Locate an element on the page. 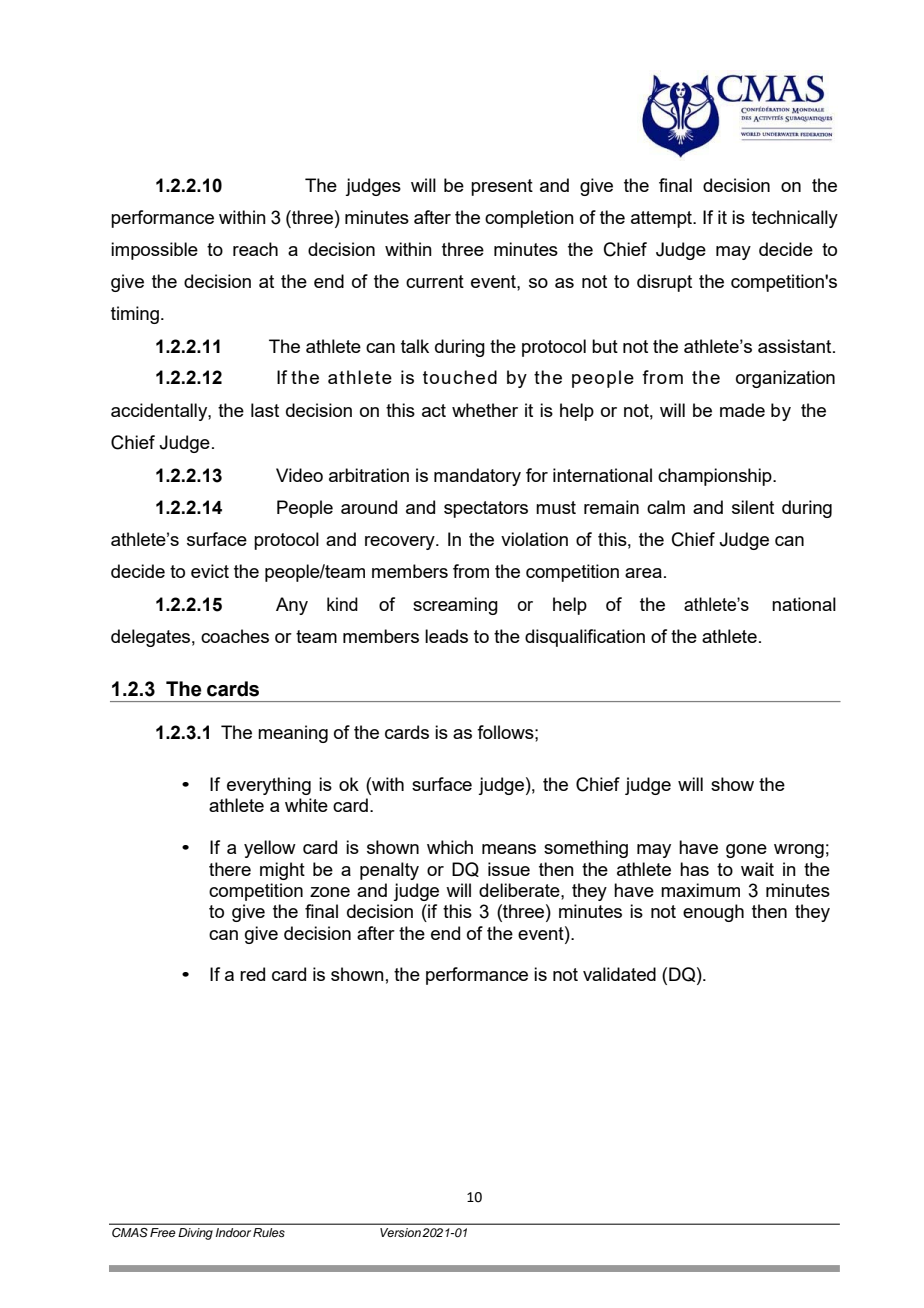 This document has width=924, height=1308. Version is located at coordinates (400, 1232).
